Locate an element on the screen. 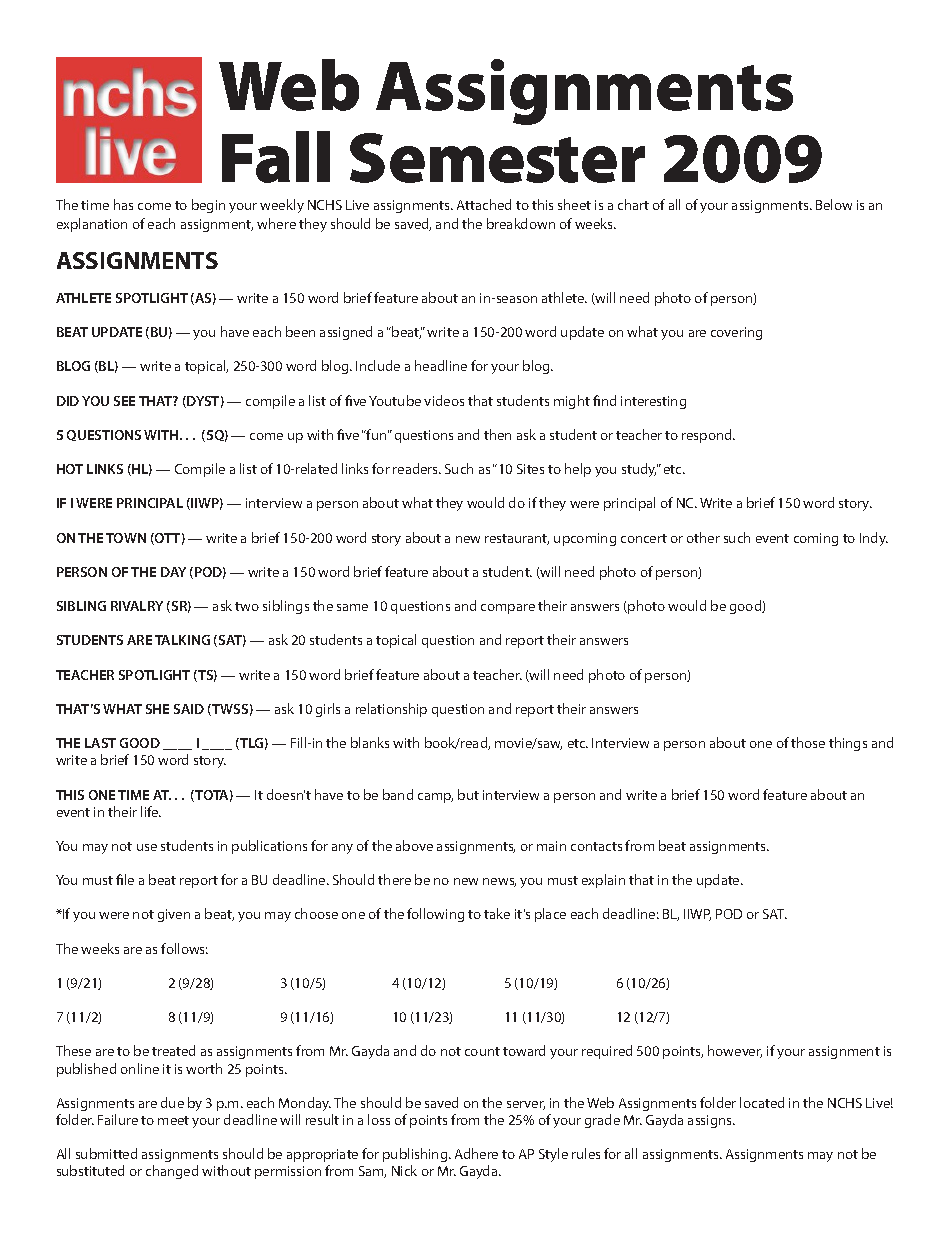 This screenshot has height=1233, width=952. but is located at coordinates (468, 794).
